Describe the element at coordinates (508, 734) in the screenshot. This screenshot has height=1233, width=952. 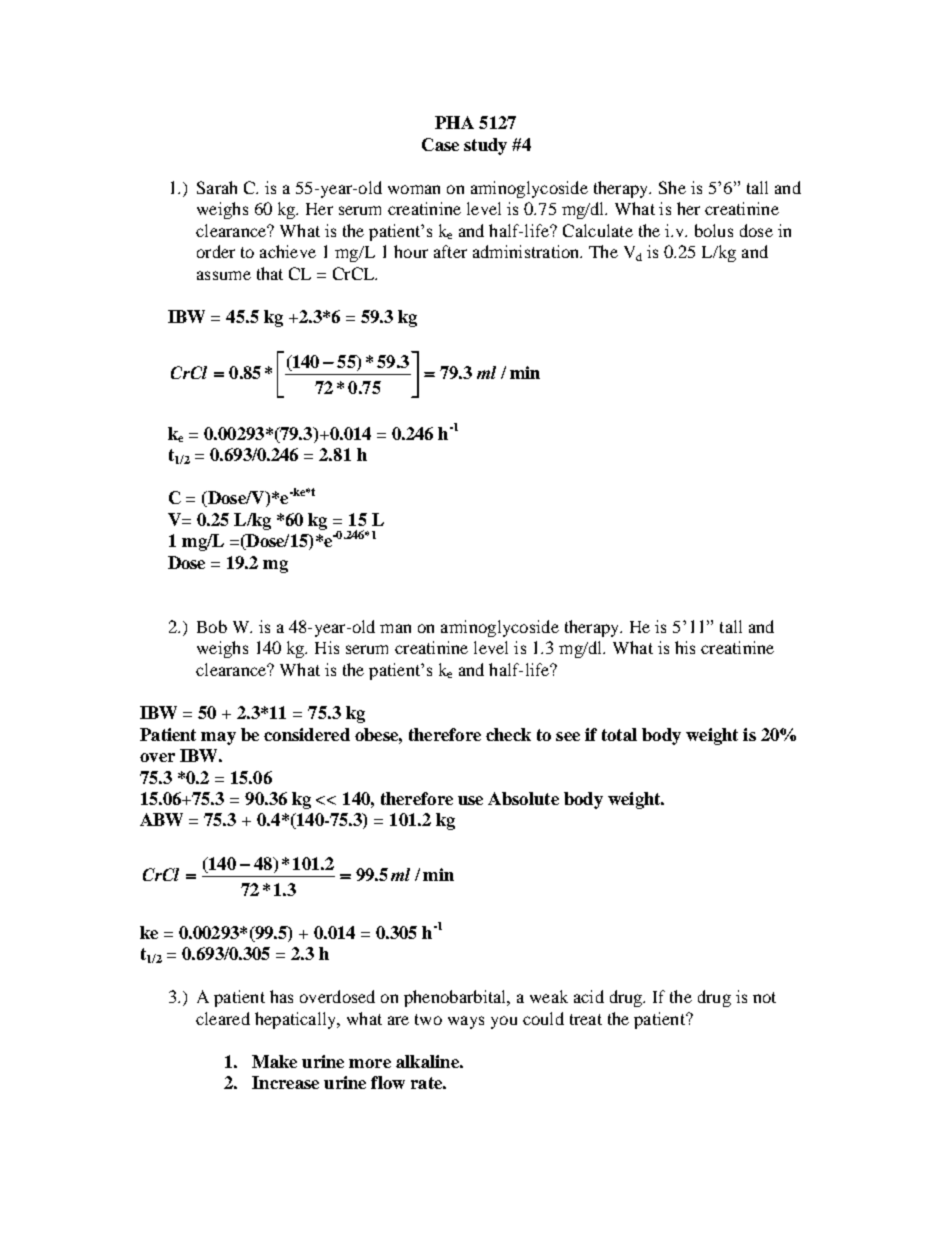
I see `check` at that location.
